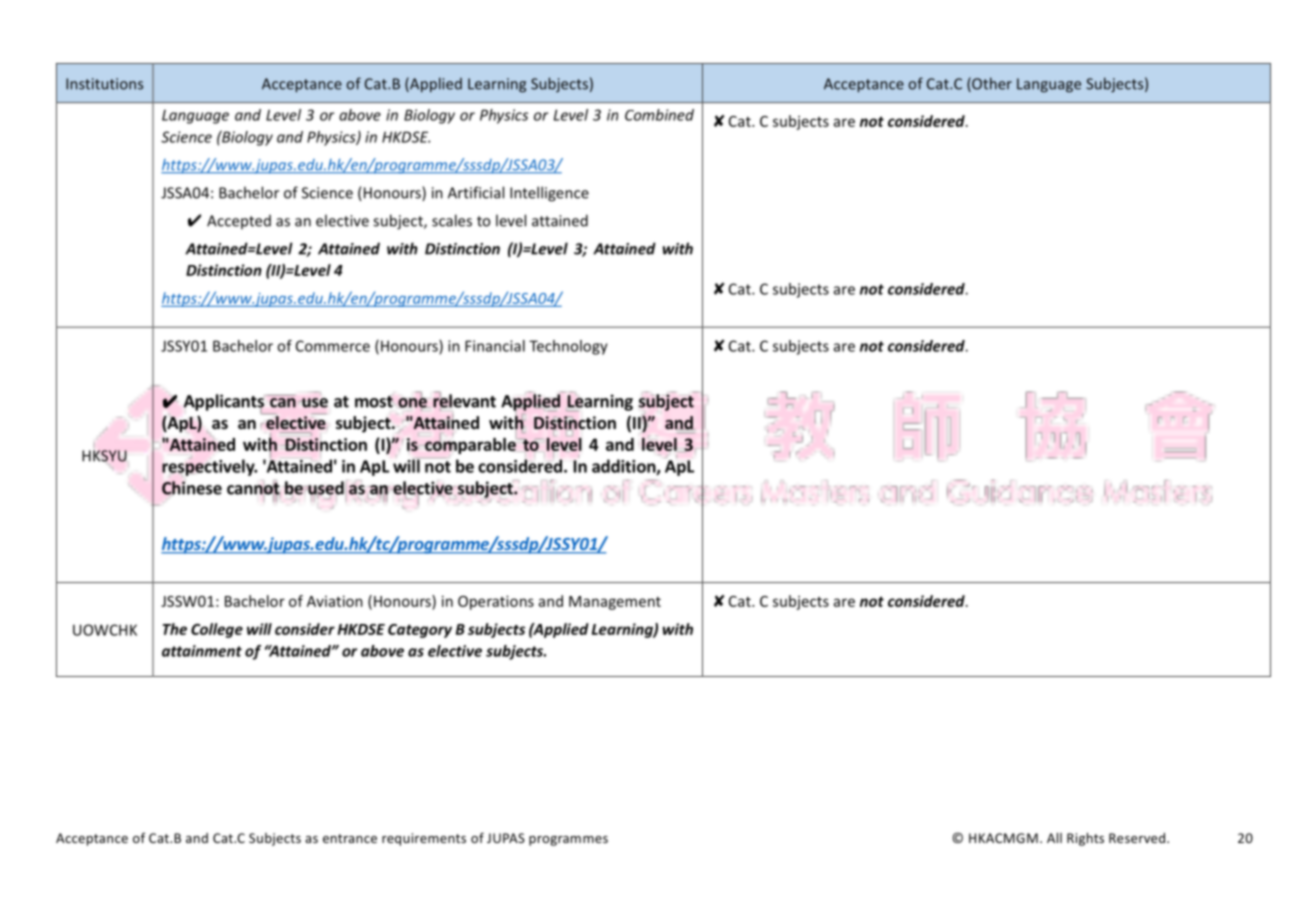 The width and height of the screenshot is (1309, 924). I want to click on Category, so click(420, 631).
